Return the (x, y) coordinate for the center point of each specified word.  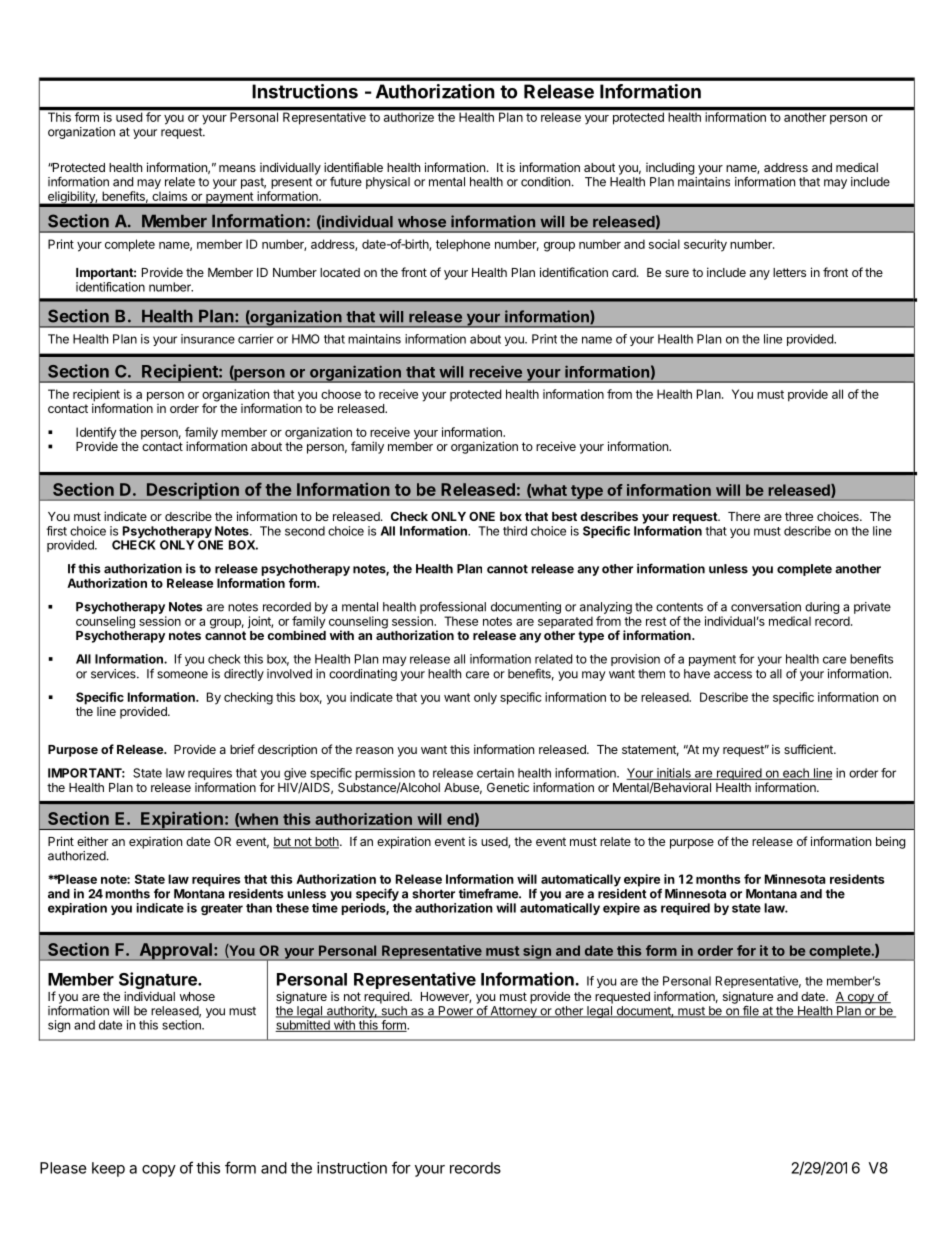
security (705, 245)
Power (455, 1012)
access (733, 675)
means (237, 168)
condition (545, 182)
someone (182, 675)
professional (453, 607)
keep (108, 1169)
